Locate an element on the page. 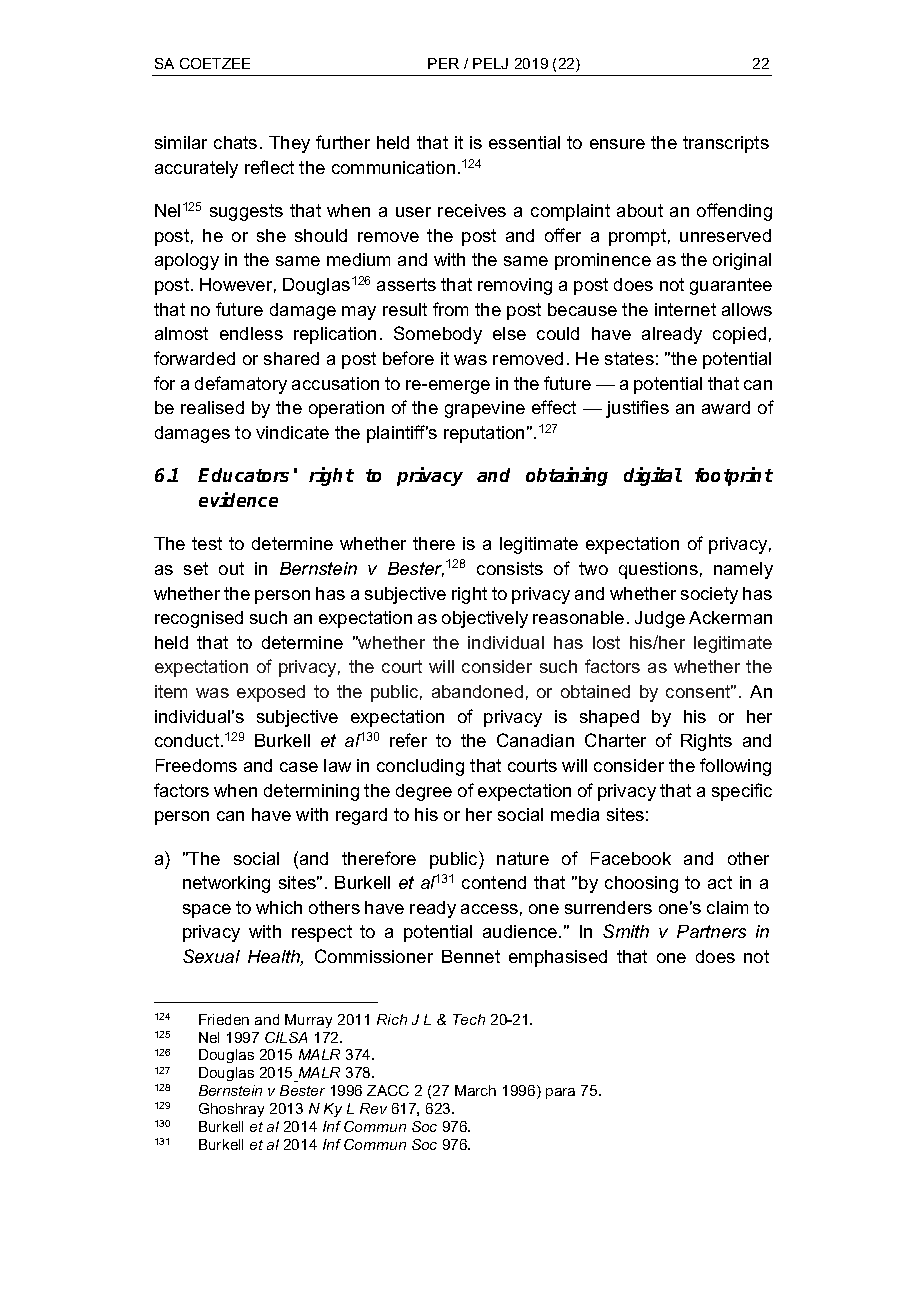 The width and height of the page is (924, 1308). transcripts is located at coordinates (726, 144).
